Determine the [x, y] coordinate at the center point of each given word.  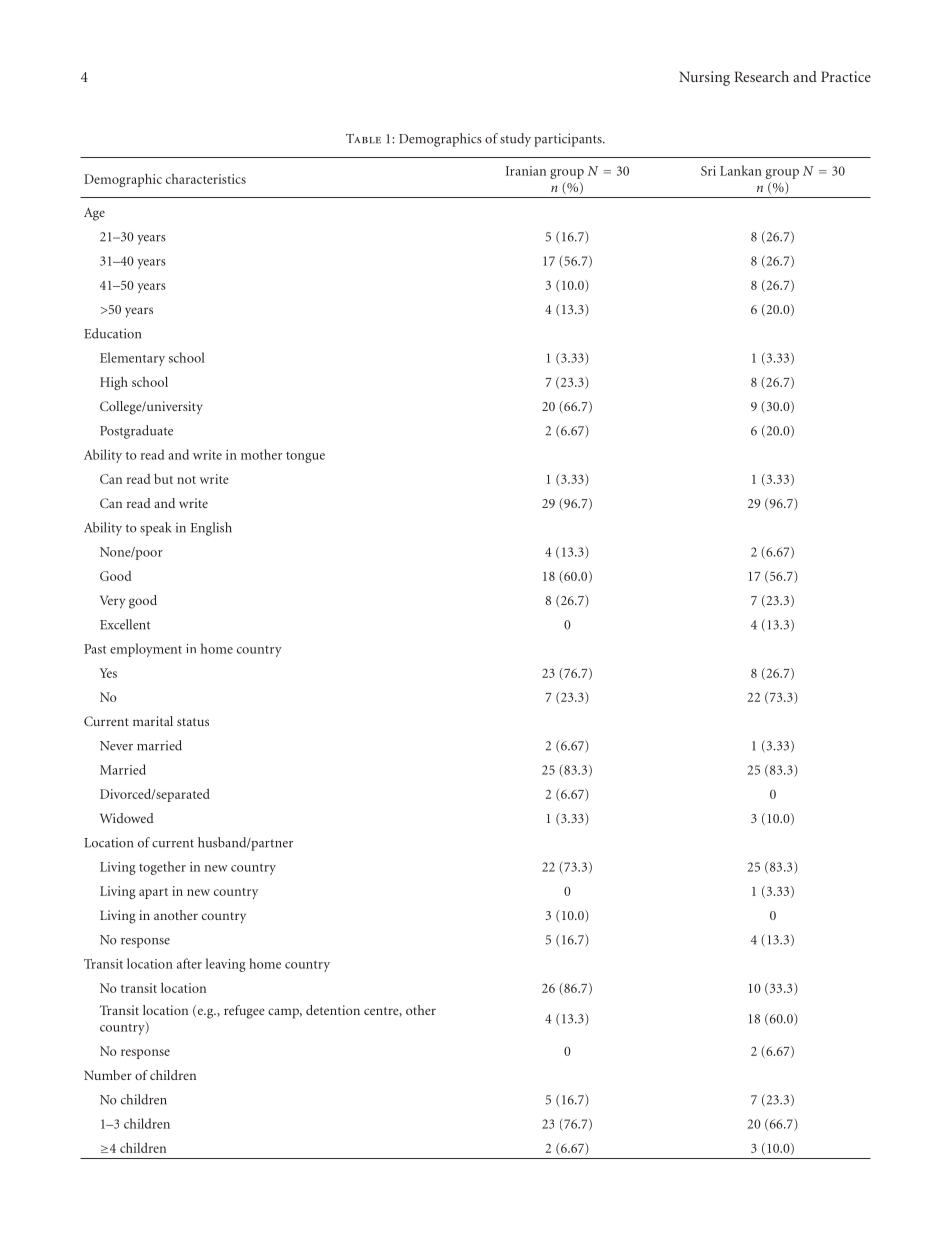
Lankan [741, 170]
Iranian [526, 171]
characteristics [206, 179]
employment [146, 650]
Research [761, 76]
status [193, 722]
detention [333, 1010]
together [162, 868]
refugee [244, 1012]
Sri [708, 171]
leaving [226, 965]
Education [112, 333]
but [163, 479]
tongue [305, 457]
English [211, 529]
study [515, 140]
